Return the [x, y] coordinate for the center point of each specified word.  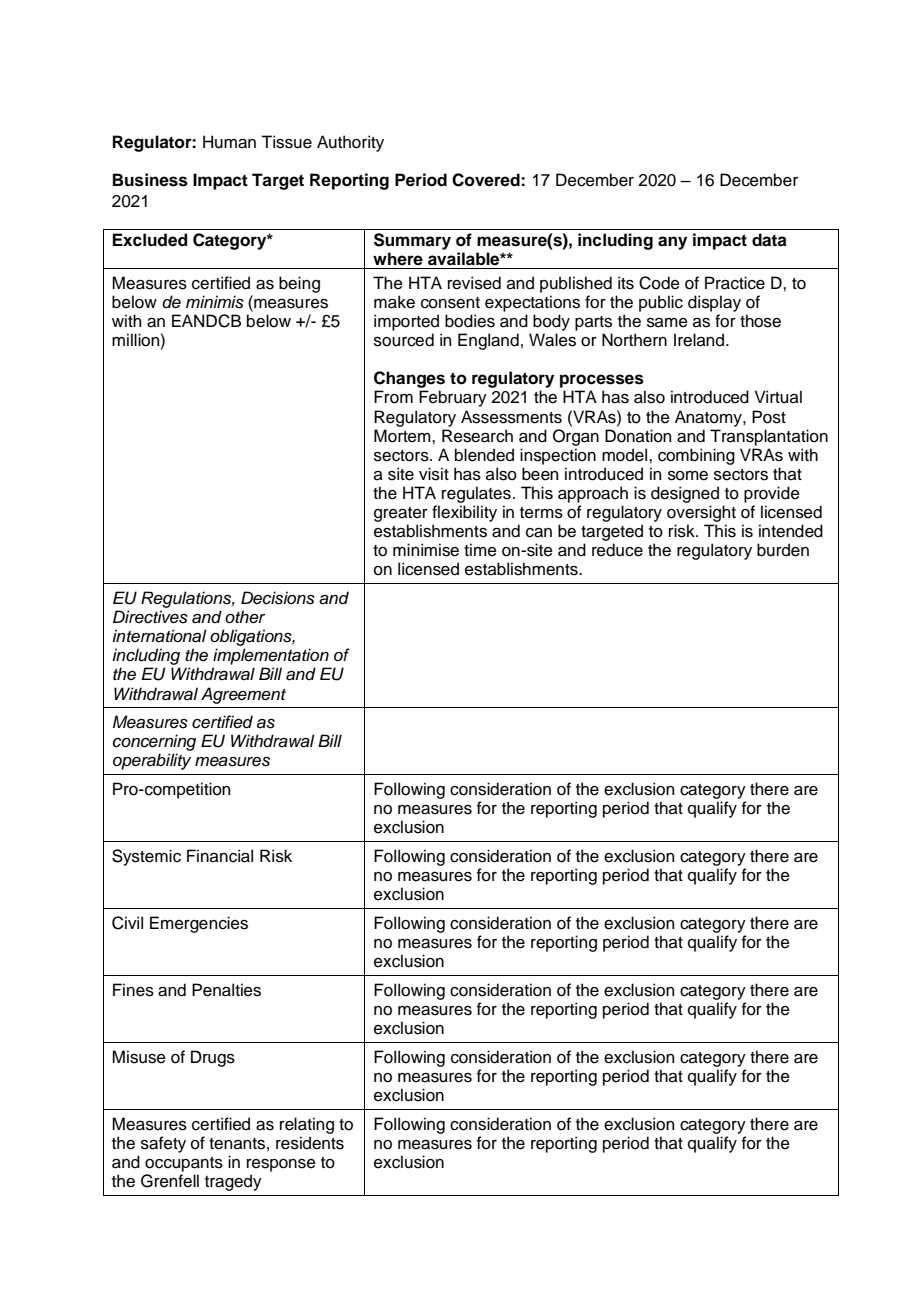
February [453, 398]
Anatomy [709, 418]
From [393, 397]
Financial [220, 856]
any [672, 243]
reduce [617, 550]
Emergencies [199, 924]
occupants [184, 1164]
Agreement [243, 695]
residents [310, 1143]
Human [229, 142]
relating [307, 1125]
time [480, 550]
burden [783, 550]
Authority [350, 143]
